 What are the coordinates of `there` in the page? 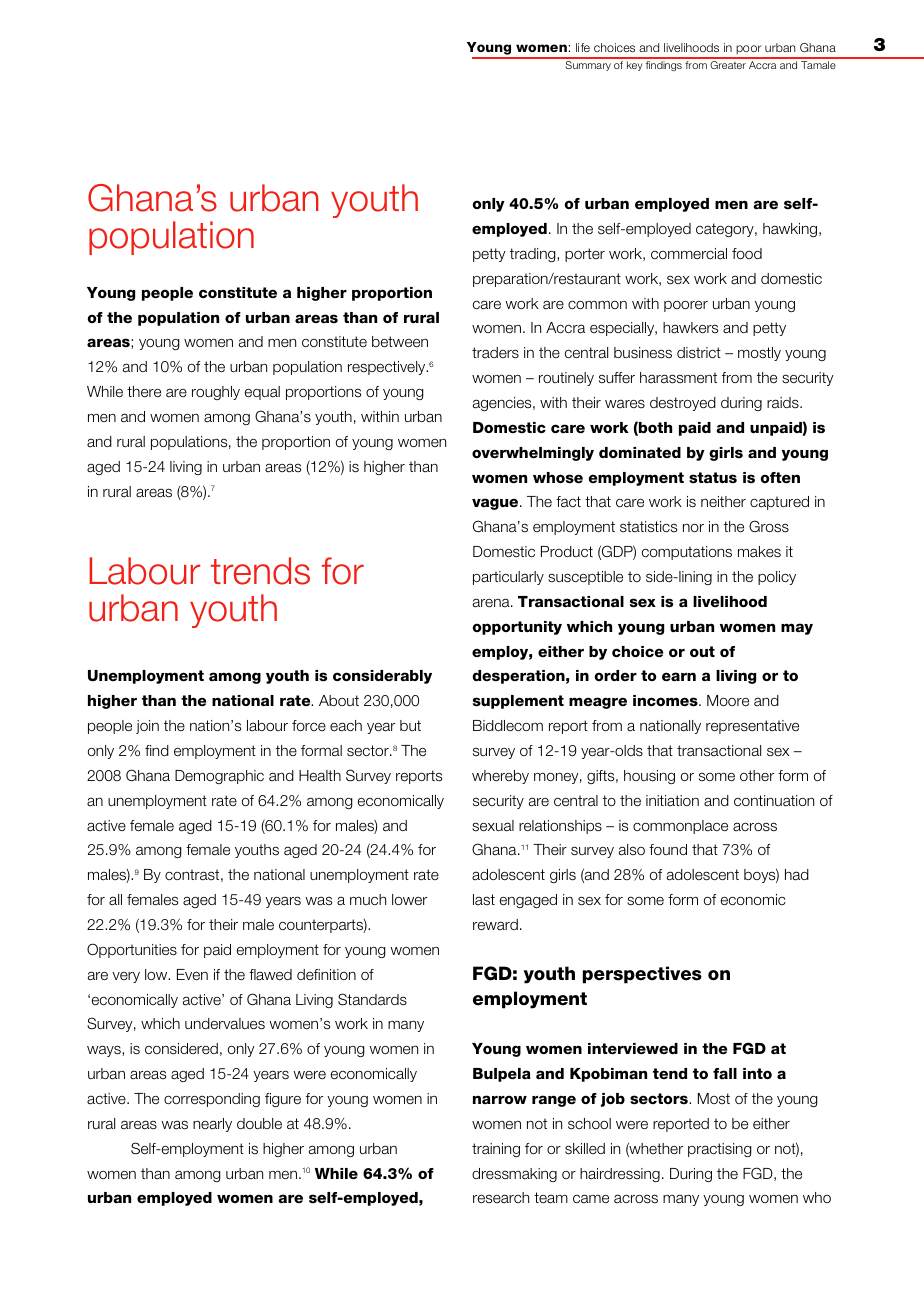 It's located at (144, 391).
